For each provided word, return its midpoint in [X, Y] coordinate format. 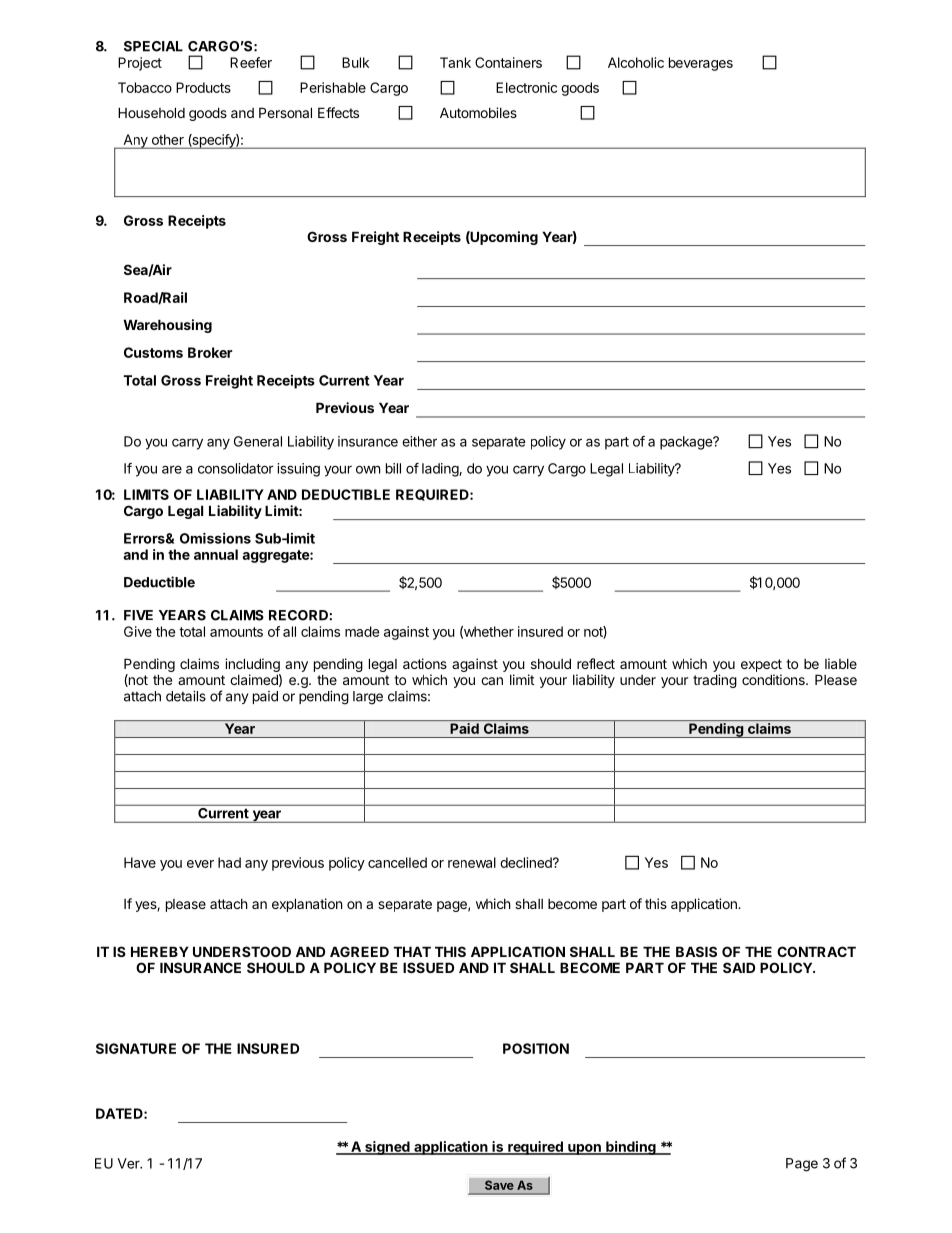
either [419, 441]
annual [216, 554]
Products [203, 87]
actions [425, 663]
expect [761, 665]
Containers [508, 62]
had [229, 862]
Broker [210, 352]
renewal [472, 862]
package [687, 443]
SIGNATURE [136, 1048]
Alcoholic [636, 62]
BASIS [696, 951]
